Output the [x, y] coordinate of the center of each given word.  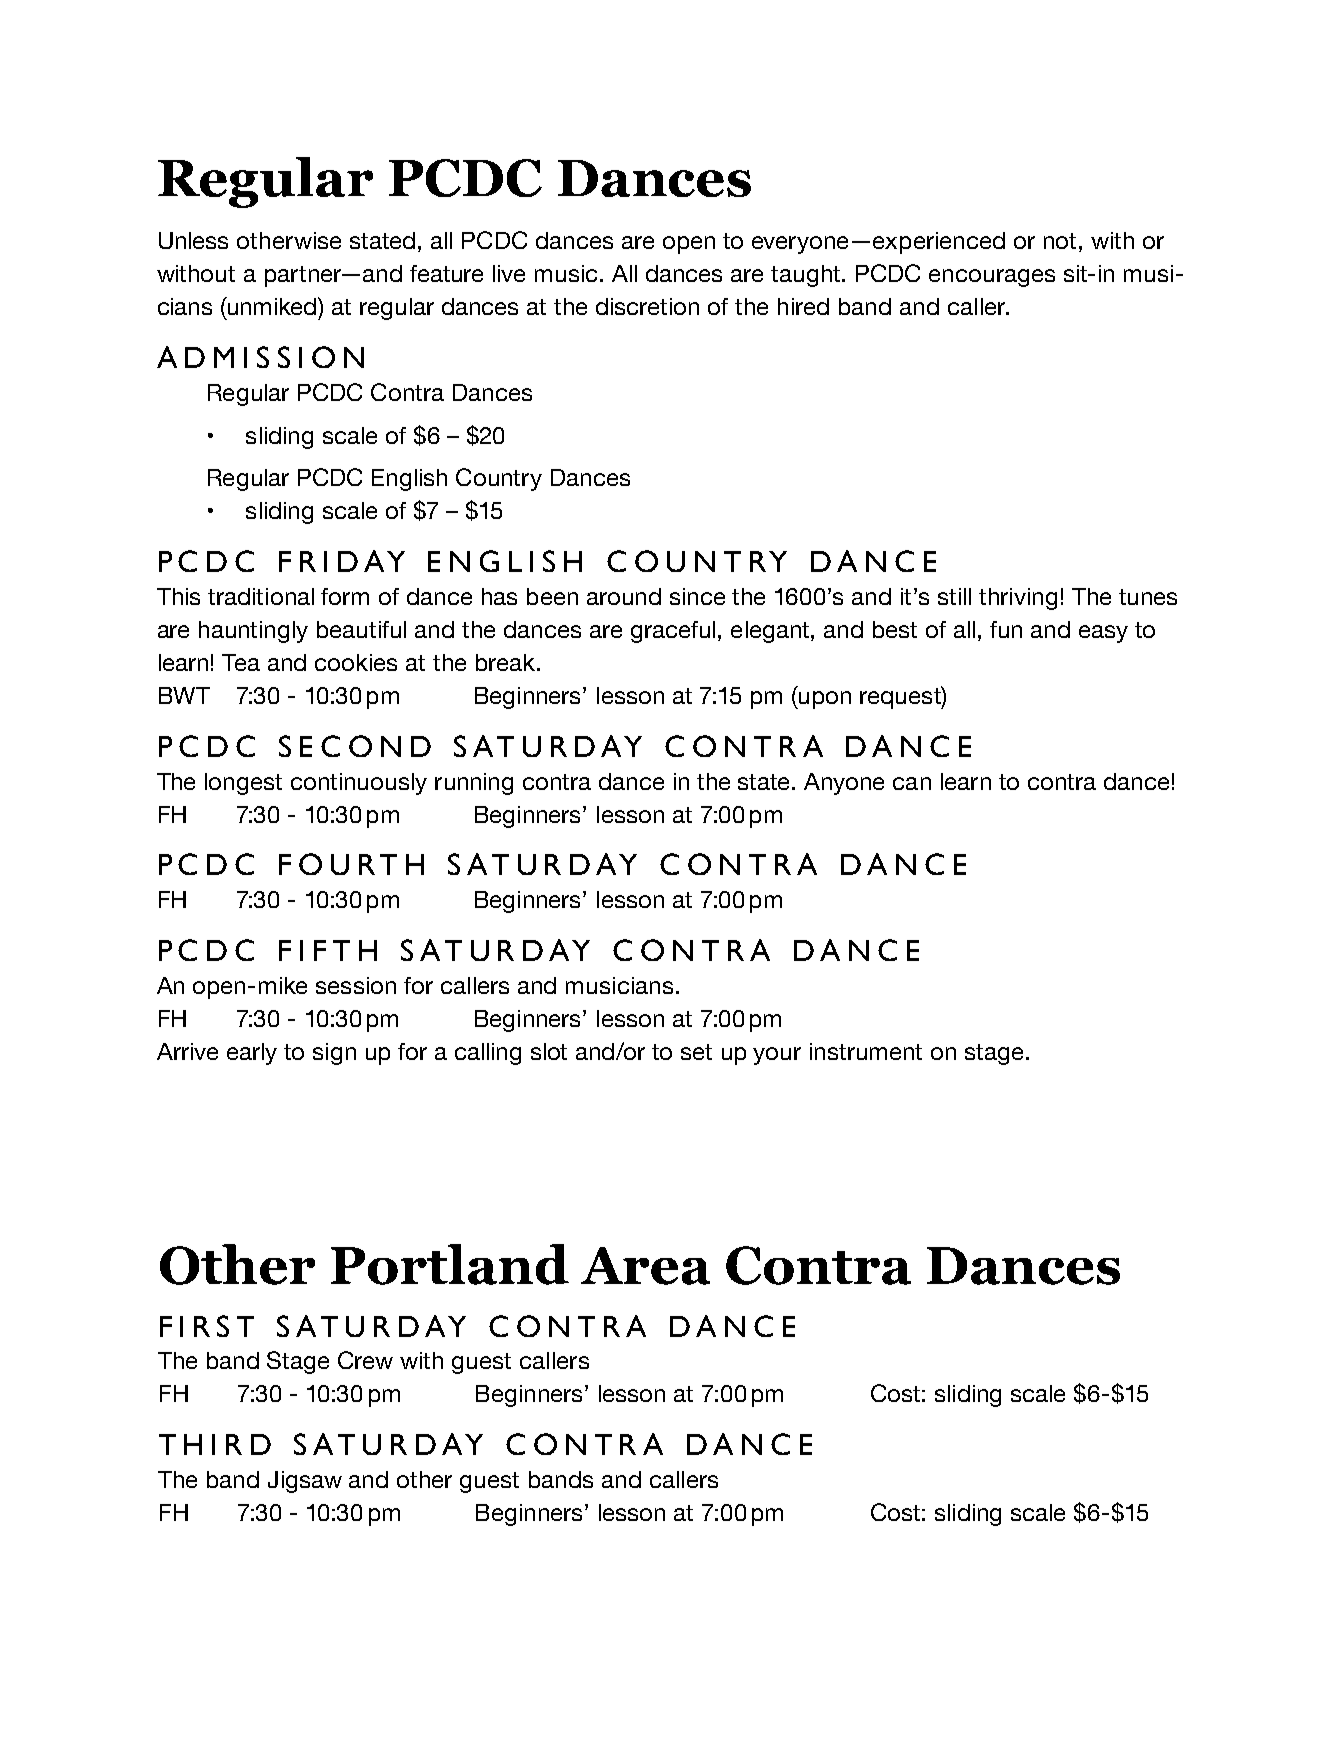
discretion [647, 306]
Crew [365, 1360]
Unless [193, 240]
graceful [673, 632]
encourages [992, 278]
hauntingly [253, 632]
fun [1006, 629]
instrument [866, 1051]
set [696, 1052]
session [356, 985]
